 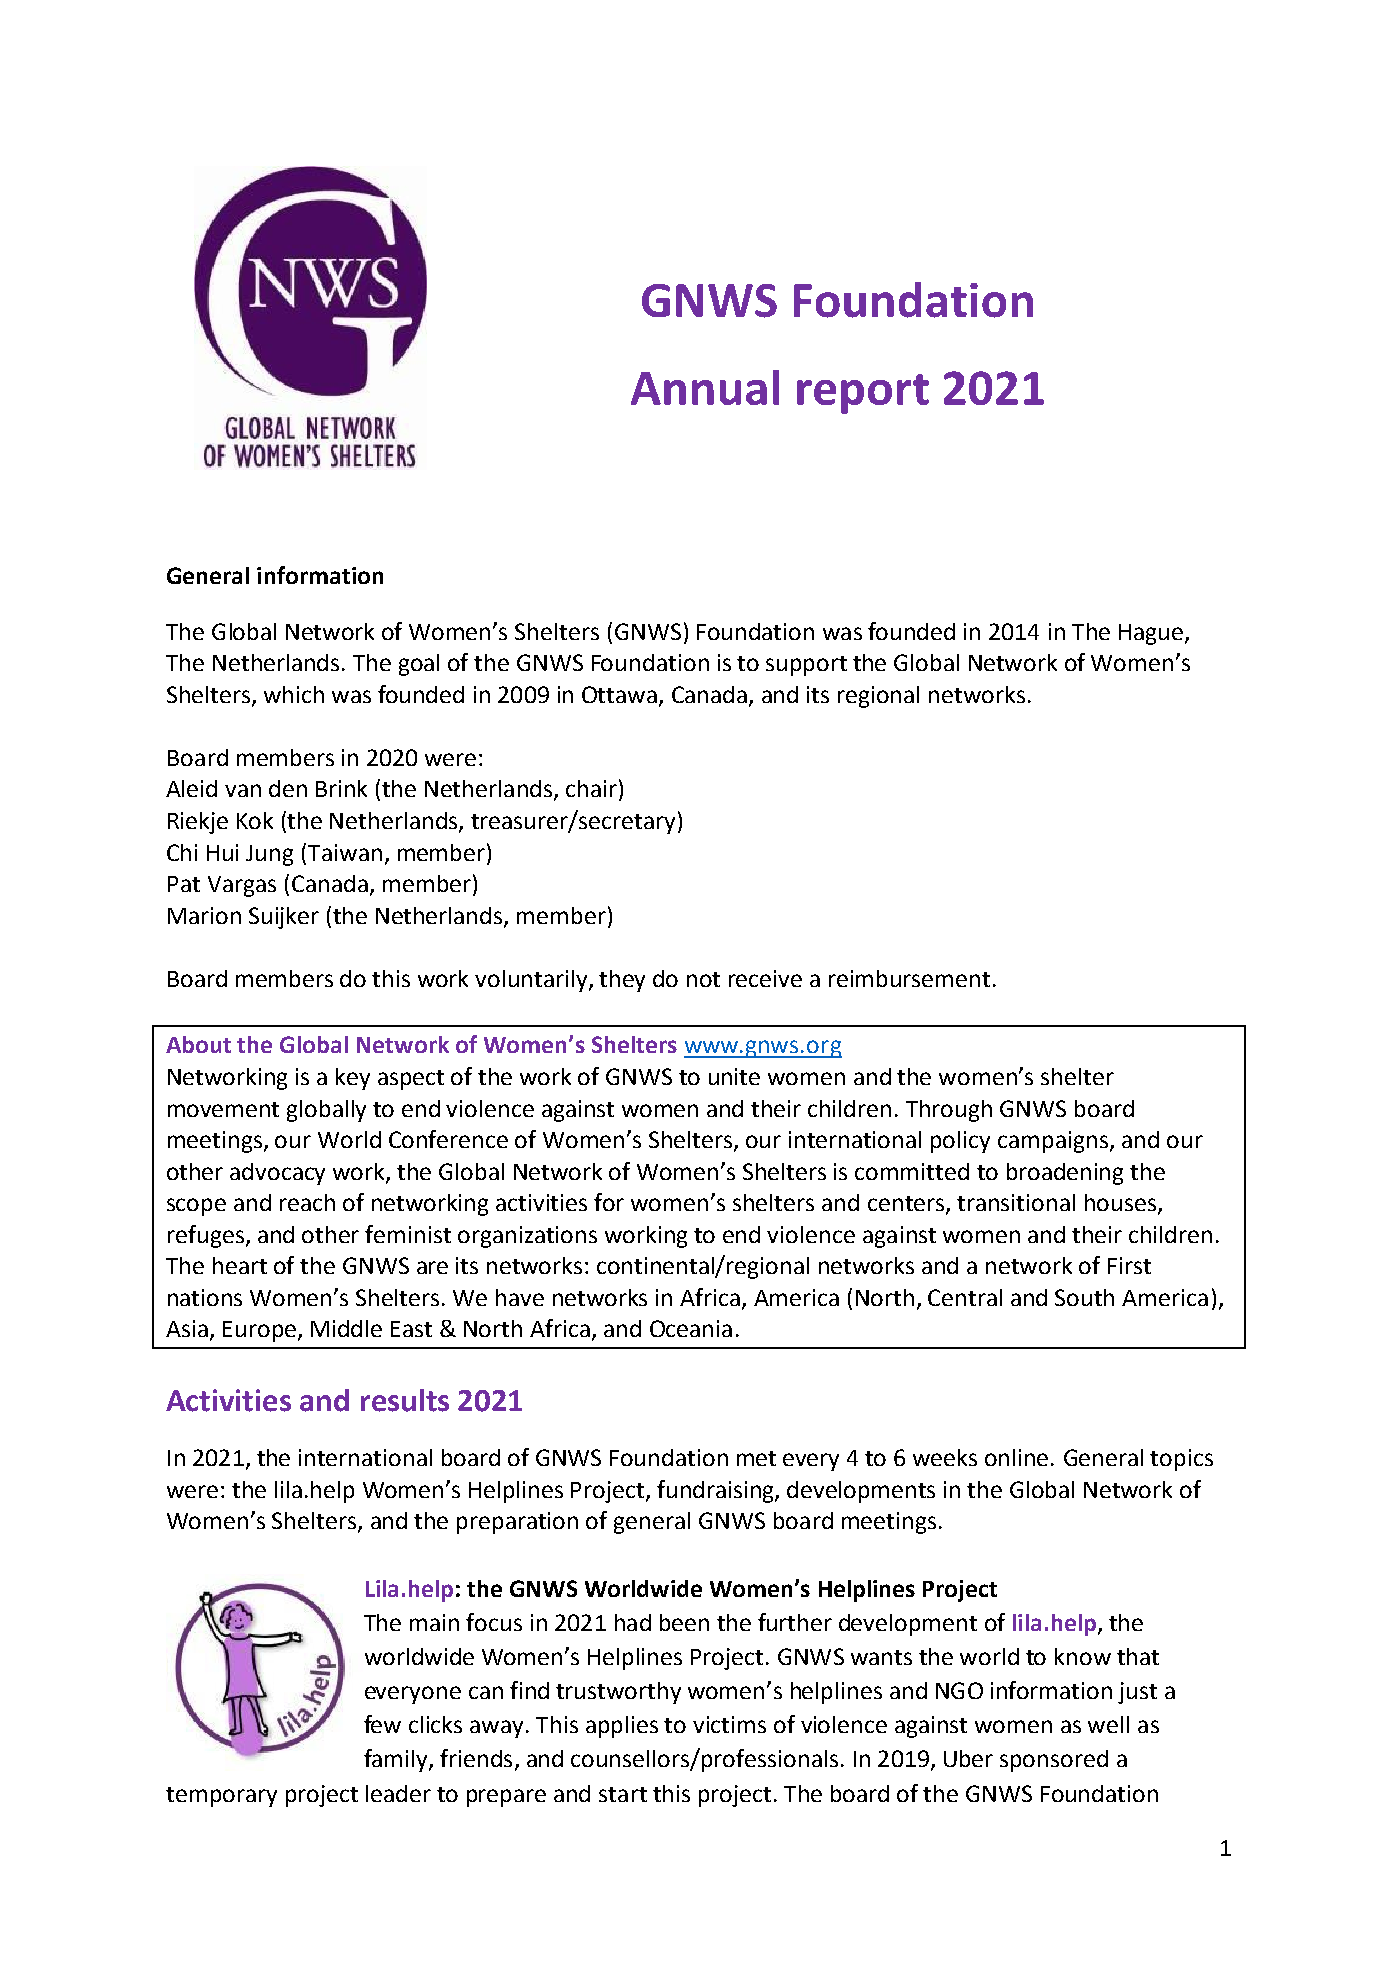 What do you see at coordinates (705, 387) in the document?
I see `Annual` at bounding box center [705, 387].
